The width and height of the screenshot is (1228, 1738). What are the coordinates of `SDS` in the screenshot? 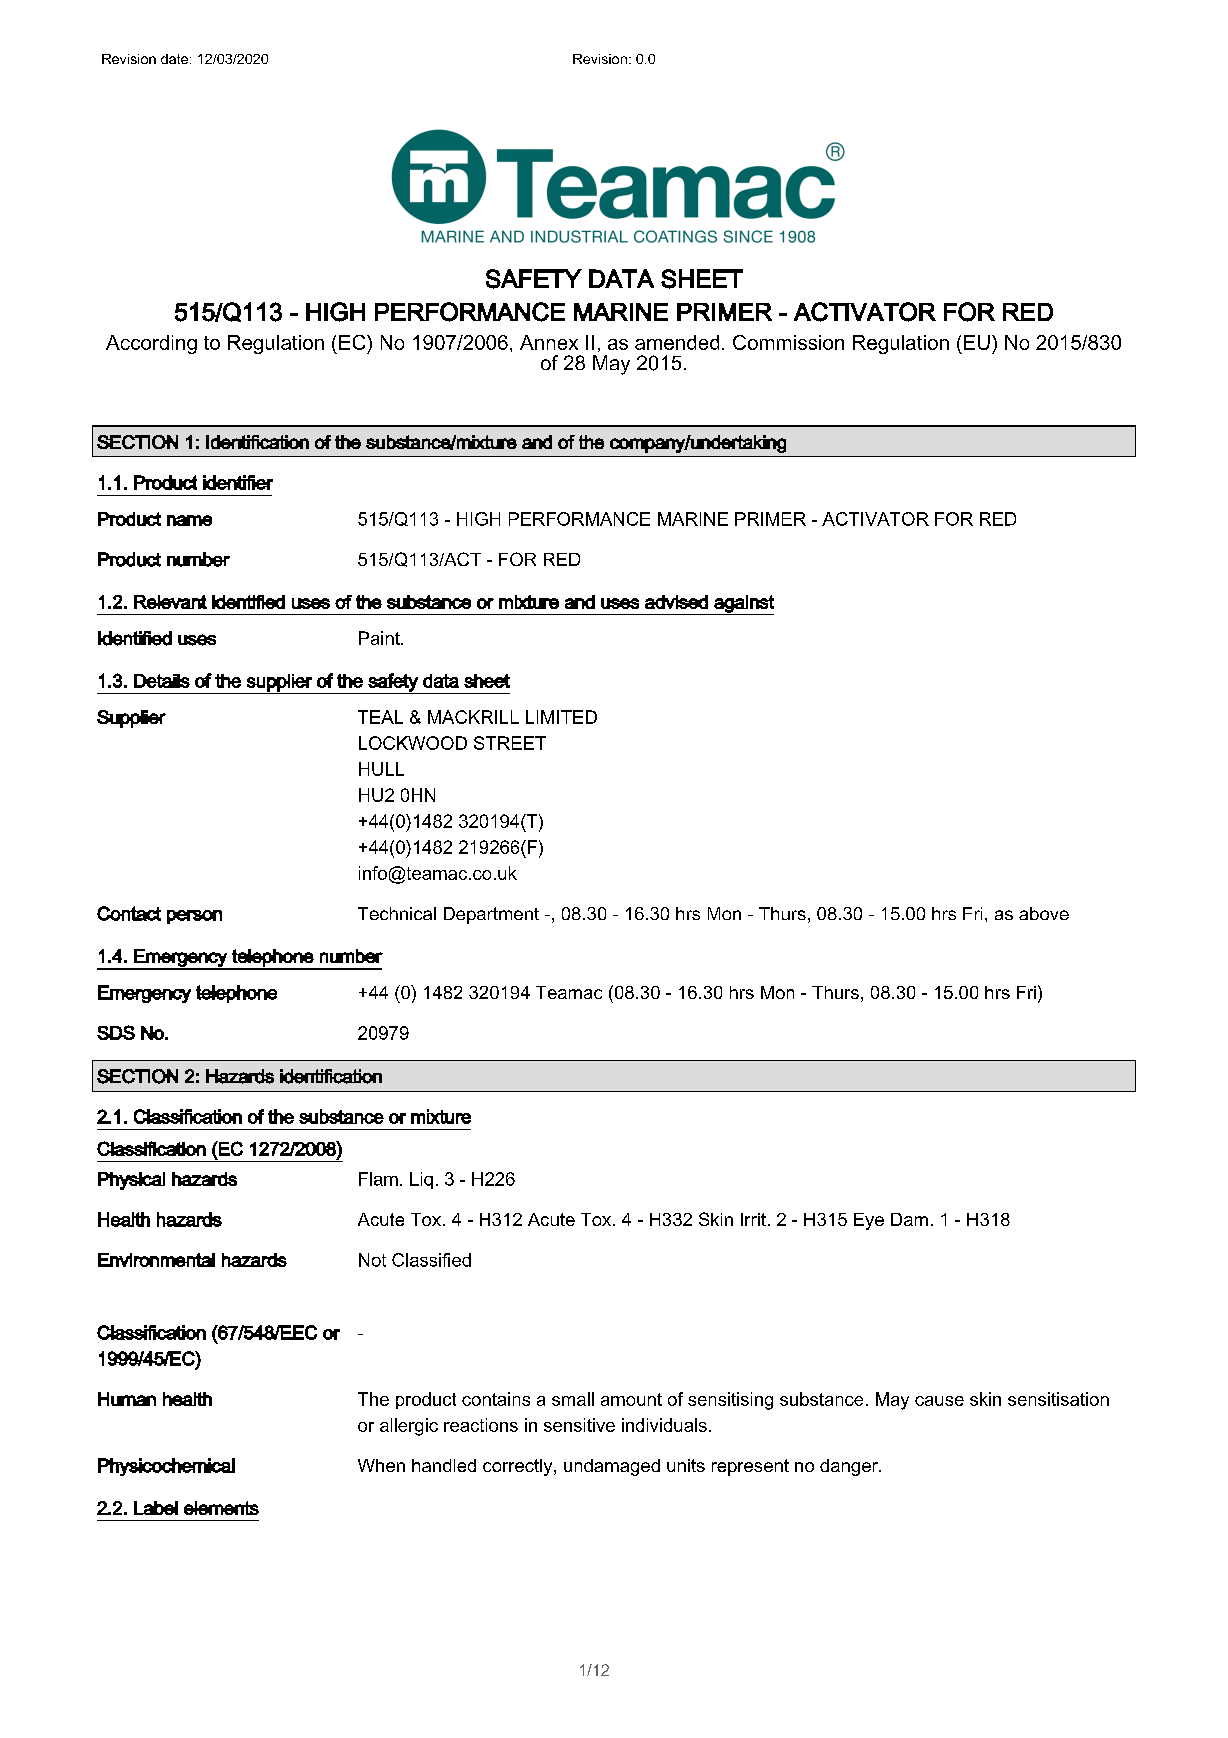 It's located at (116, 1032).
